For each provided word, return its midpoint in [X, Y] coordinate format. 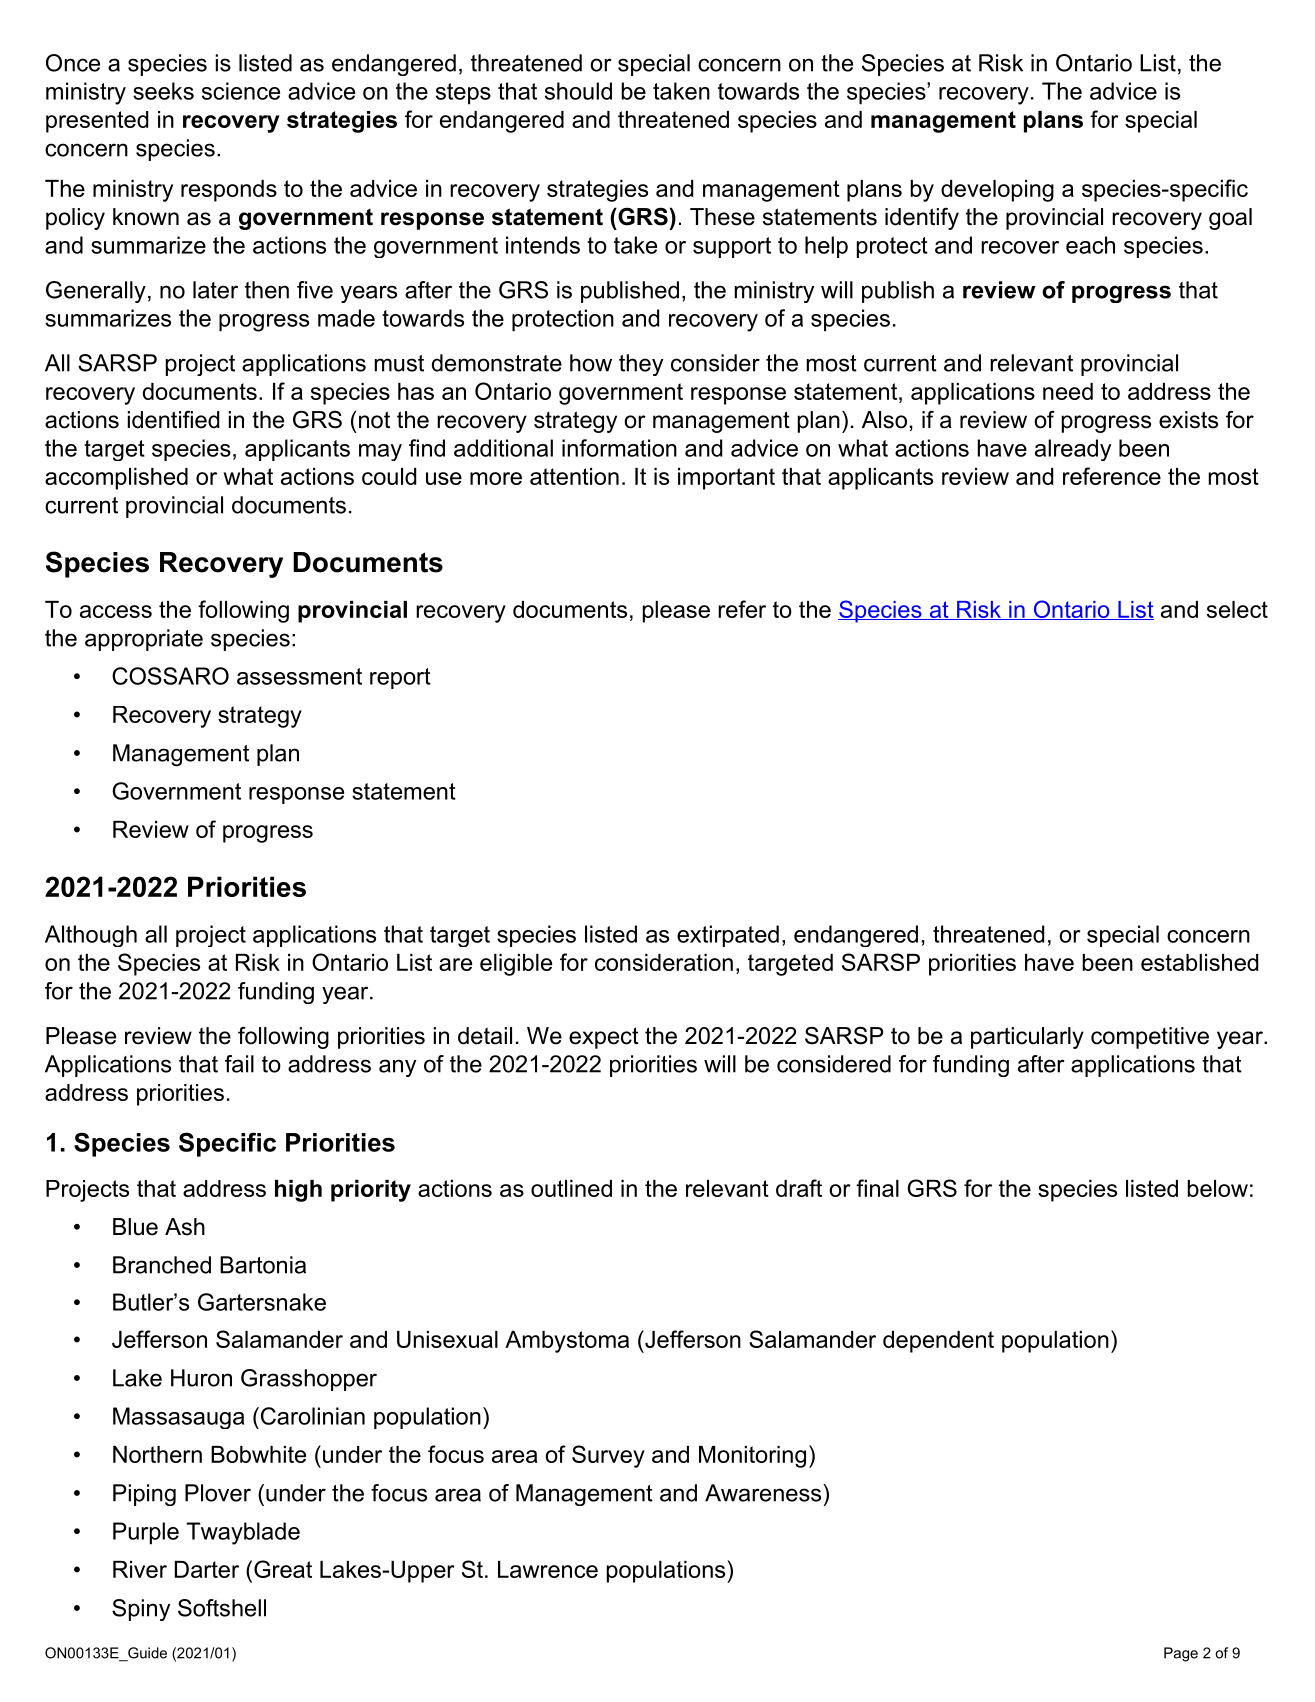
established [1199, 962]
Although [91, 936]
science [241, 91]
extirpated [728, 936]
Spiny [141, 1610]
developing [997, 191]
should [578, 91]
